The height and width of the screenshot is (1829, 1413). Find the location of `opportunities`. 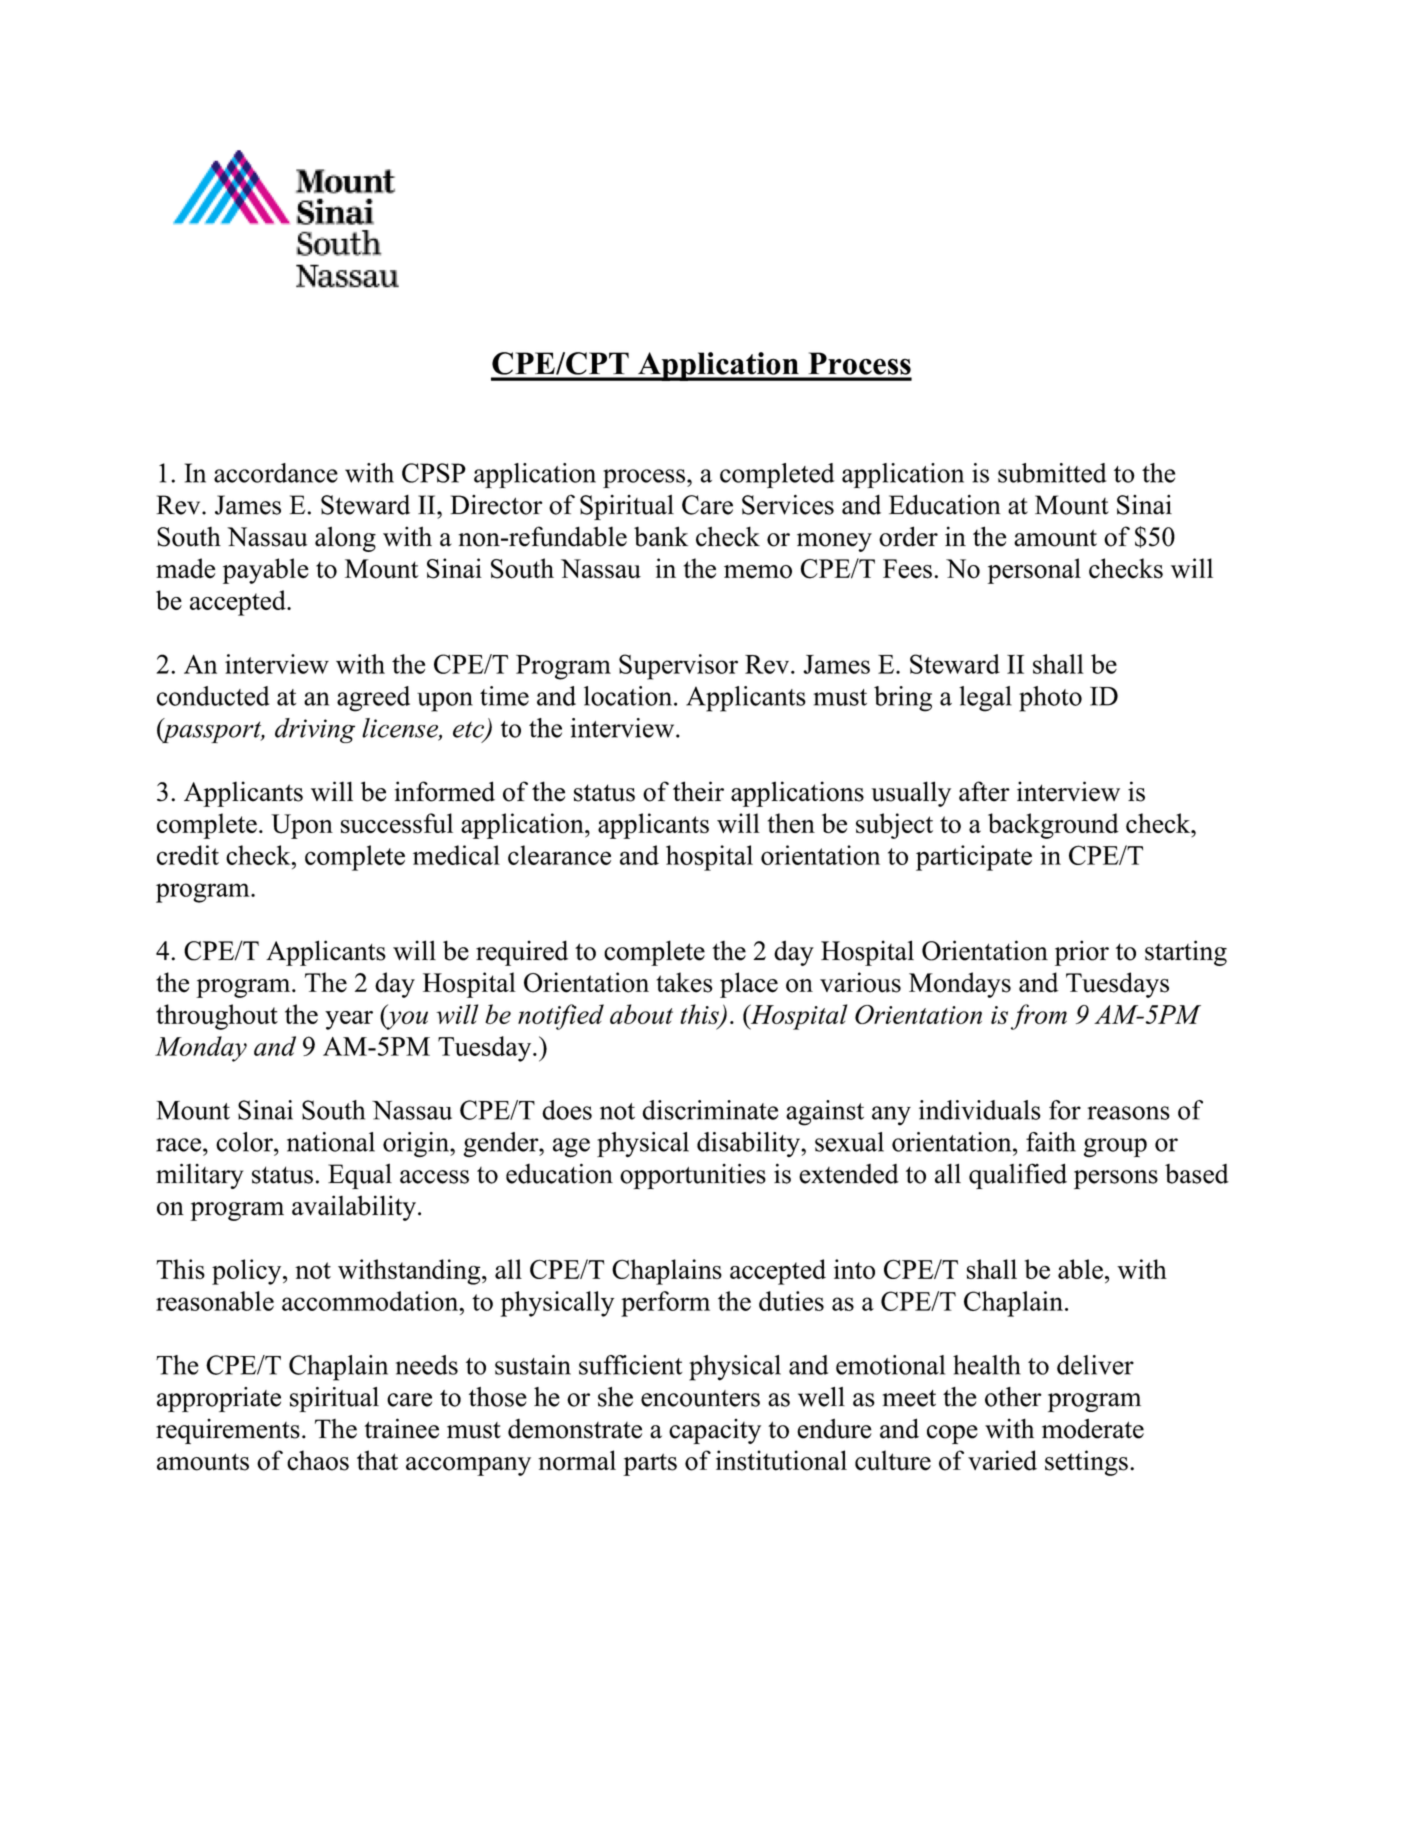

opportunities is located at coordinates (693, 1176).
